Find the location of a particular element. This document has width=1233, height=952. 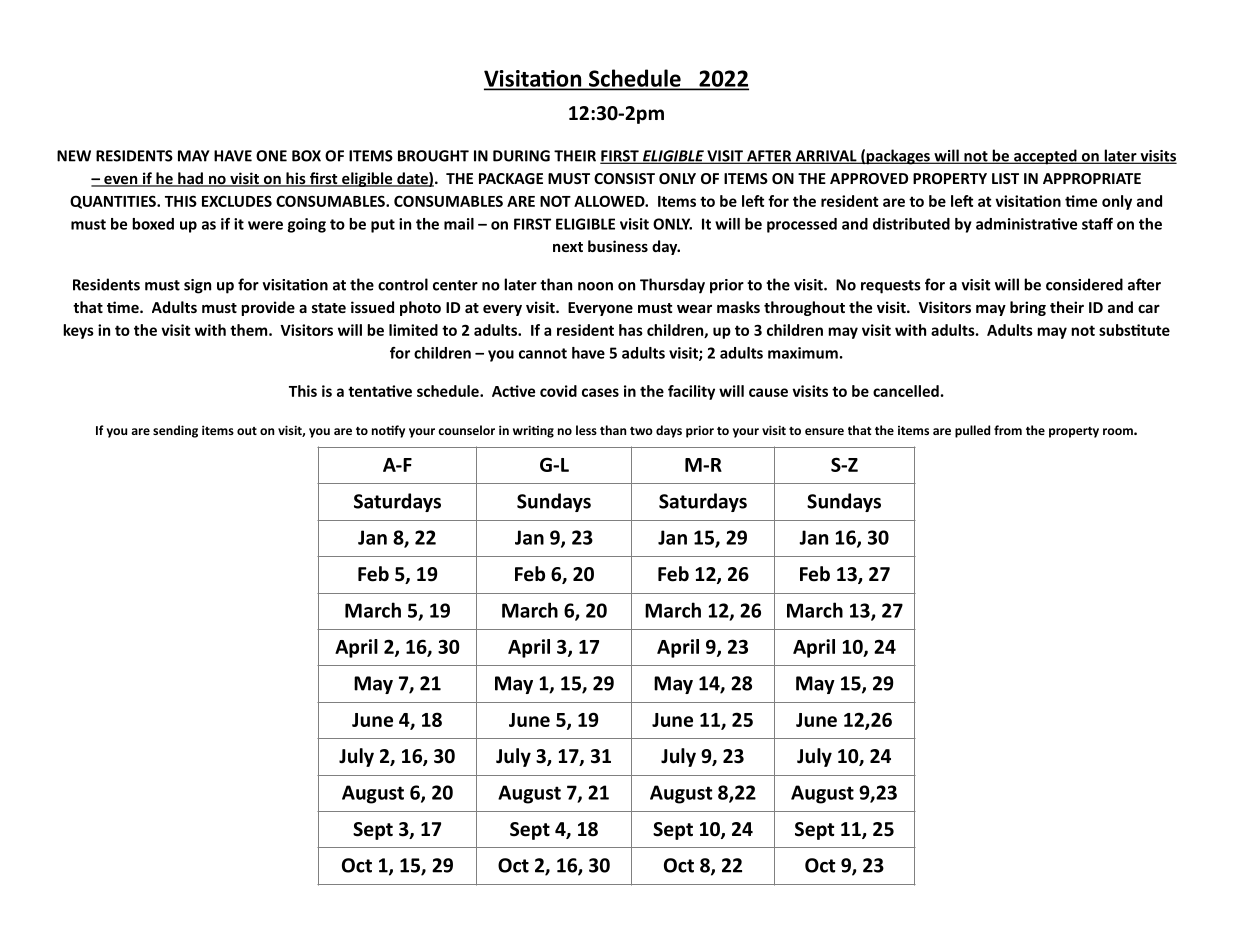

sending is located at coordinates (175, 431).
